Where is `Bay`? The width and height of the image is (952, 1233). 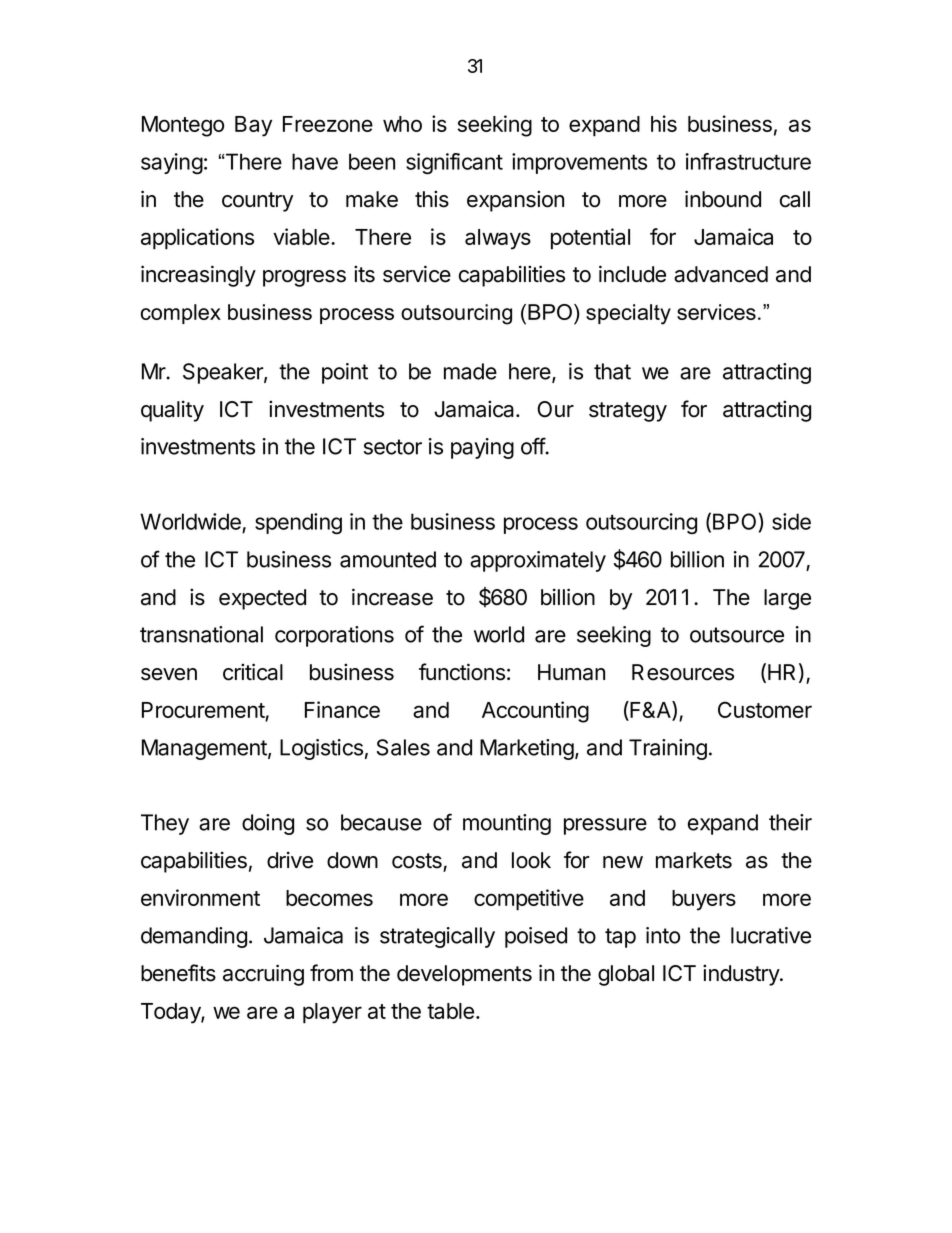 Bay is located at coordinates (253, 126).
